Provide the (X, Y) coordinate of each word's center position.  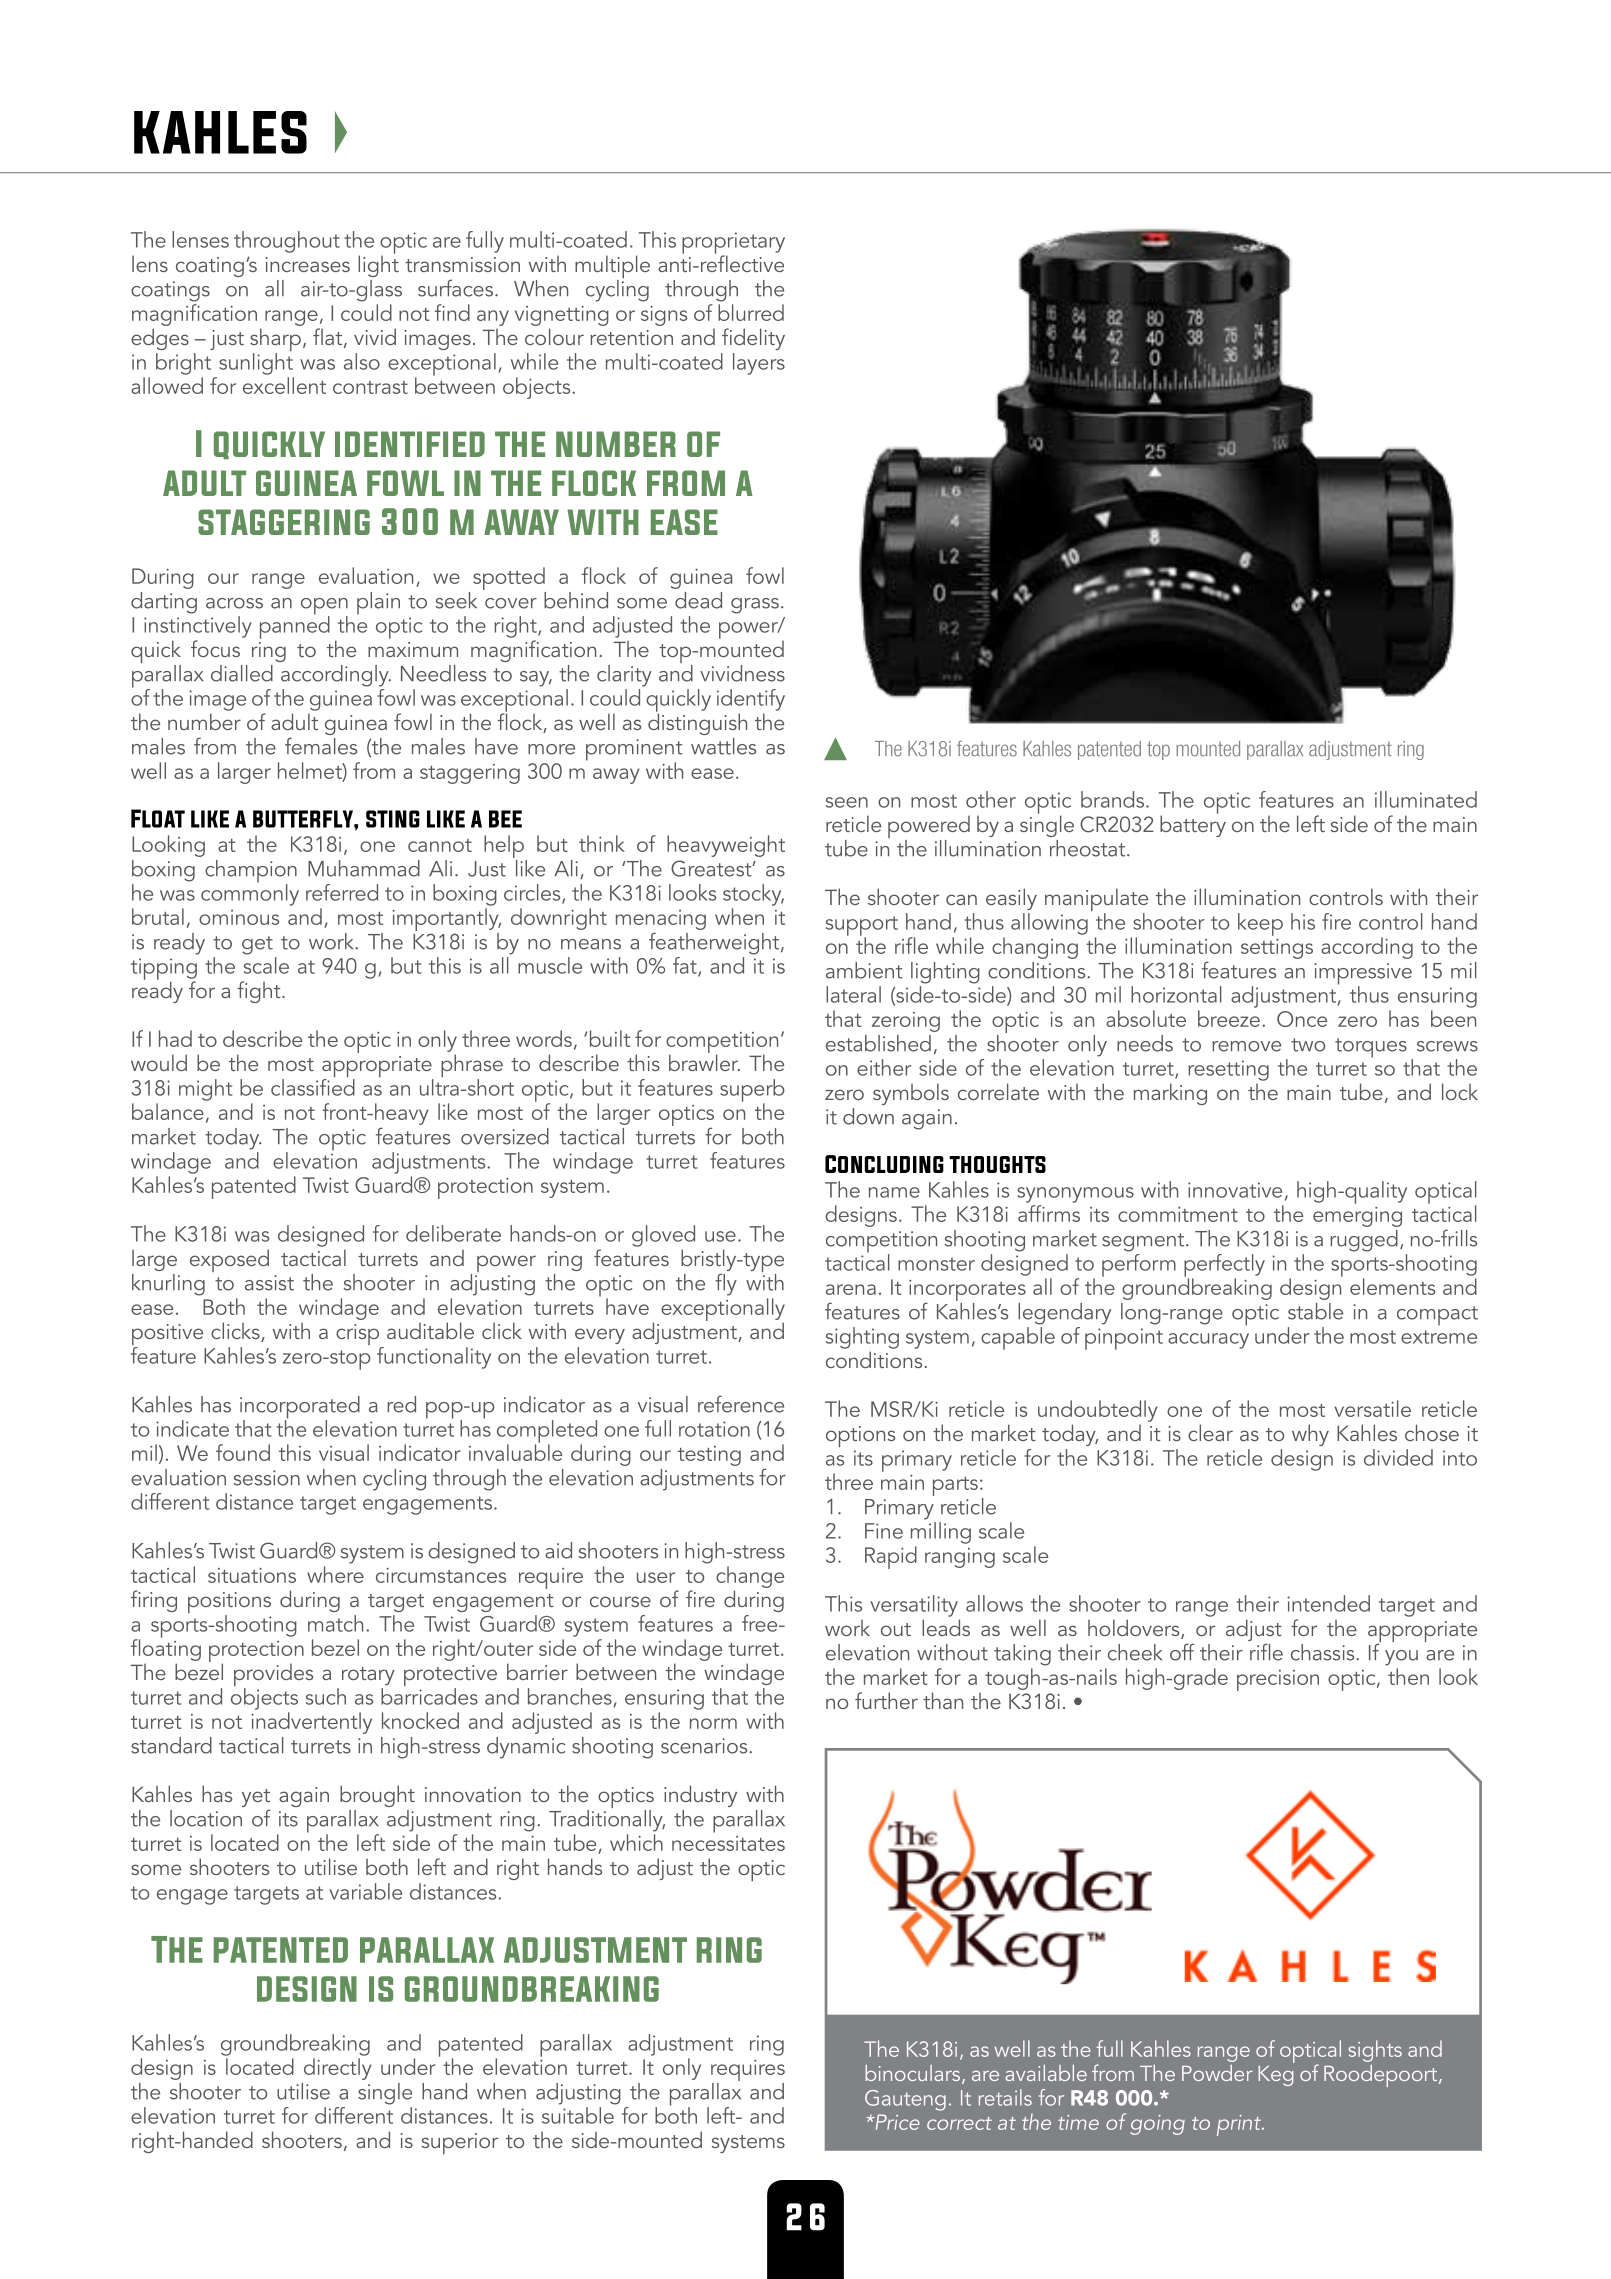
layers (759, 364)
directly (338, 2069)
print (1240, 2125)
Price (896, 2122)
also (362, 361)
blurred (751, 312)
